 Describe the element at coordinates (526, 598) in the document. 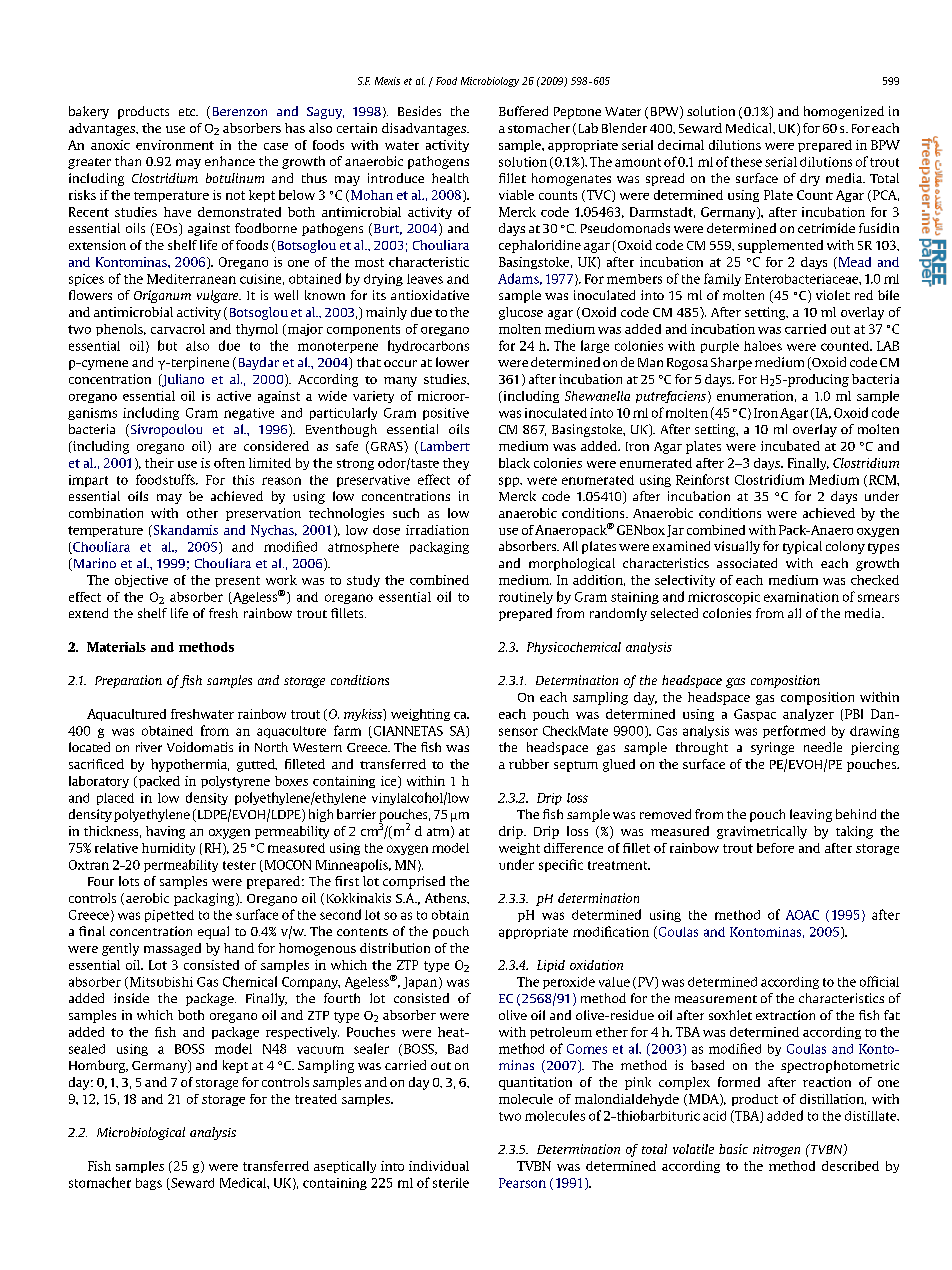

I see `routinely` at that location.
